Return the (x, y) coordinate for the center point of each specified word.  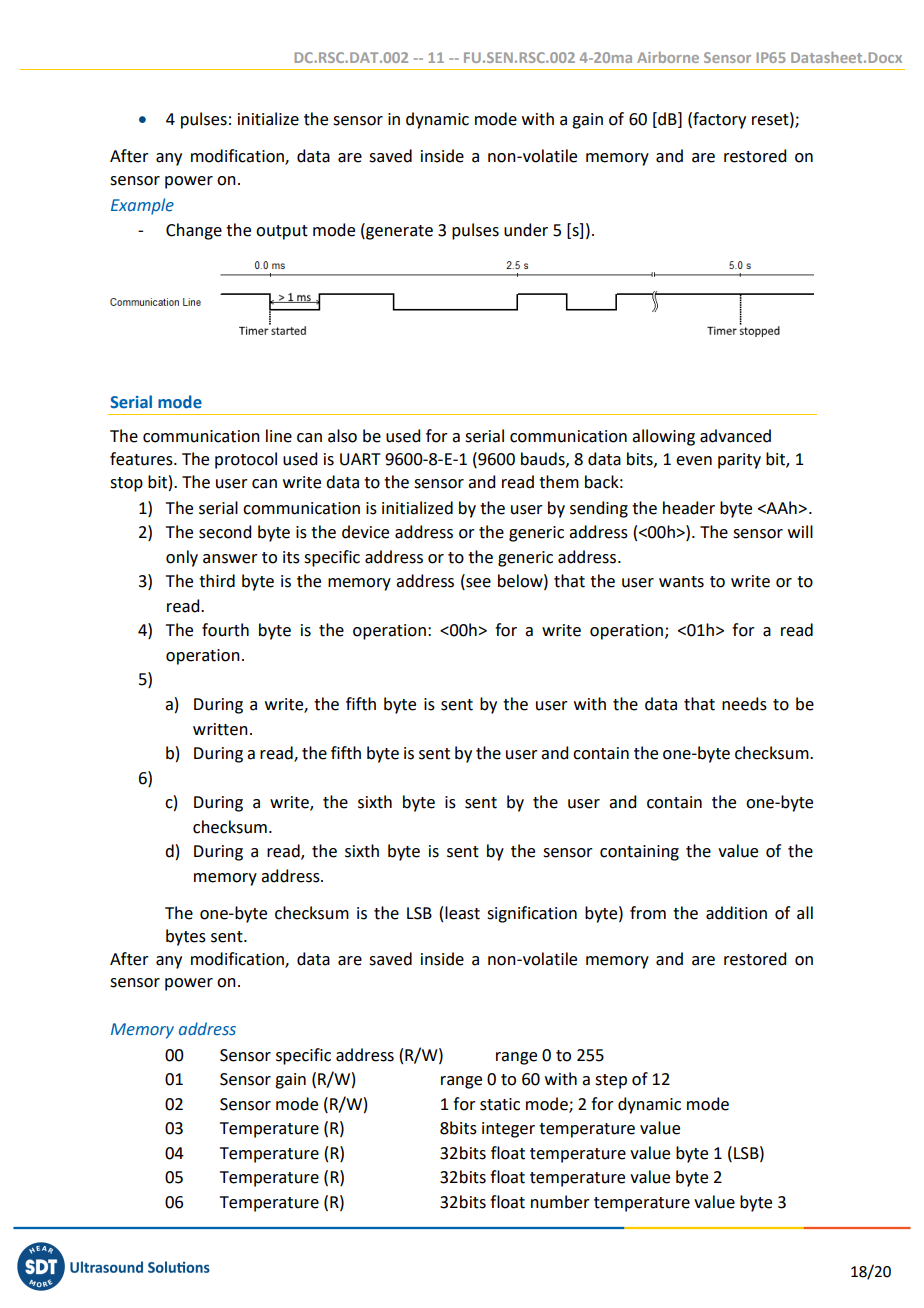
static (500, 1104)
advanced (735, 436)
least (462, 913)
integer (508, 1130)
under (526, 230)
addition (736, 913)
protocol (246, 460)
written (220, 729)
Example (142, 206)
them (559, 482)
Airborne (668, 57)
